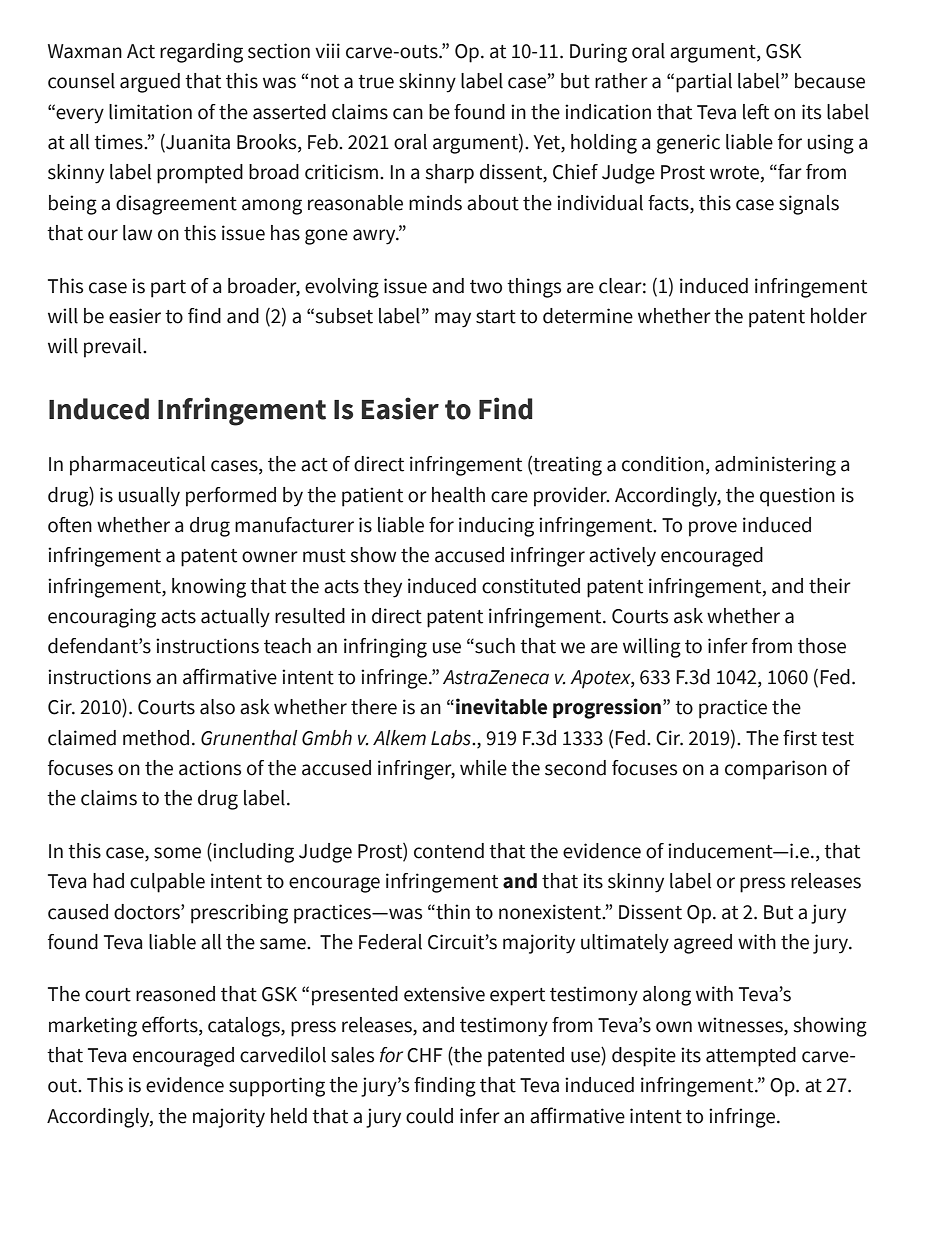  I want to click on can, so click(408, 114).
